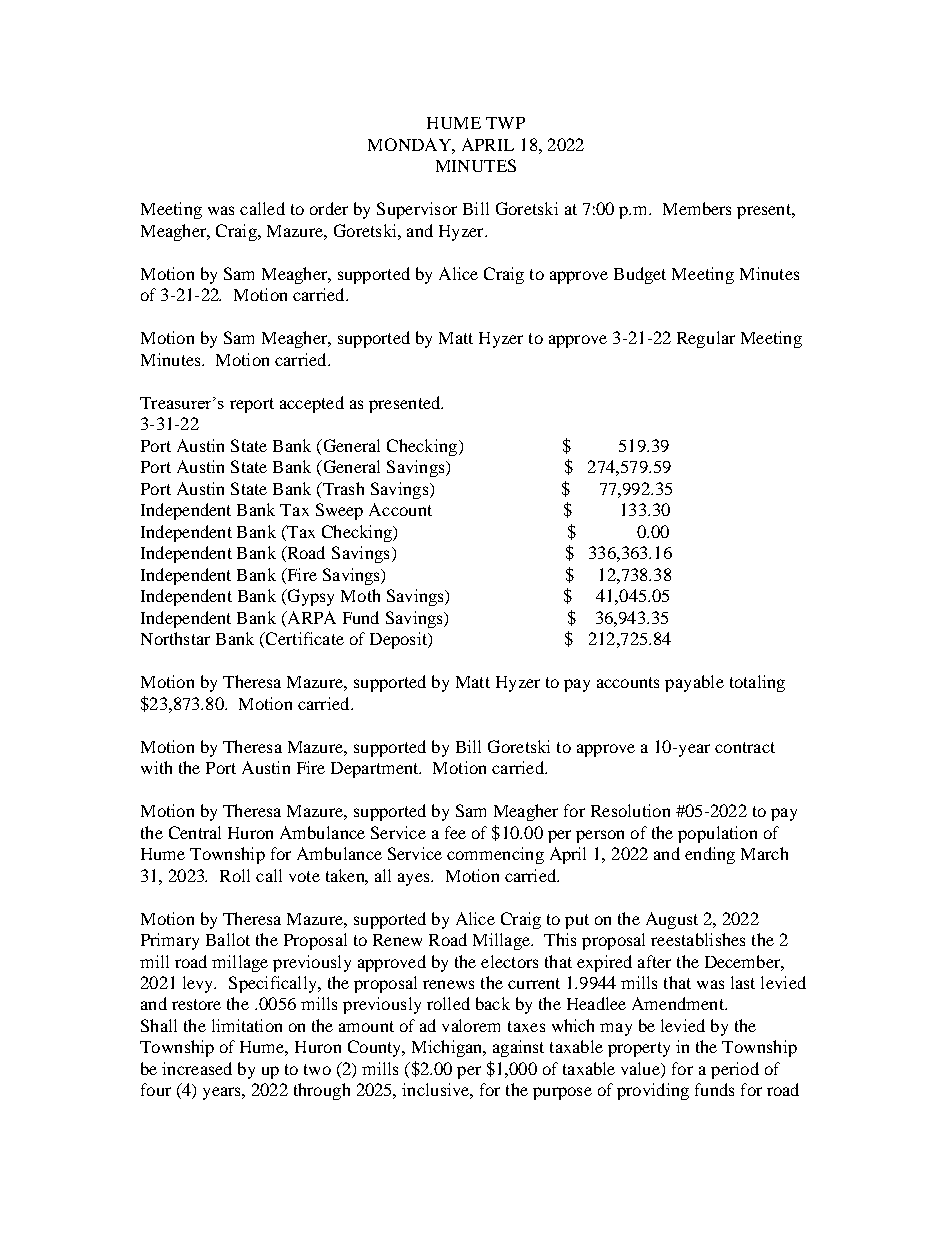 This screenshot has height=1233, width=952. I want to click on Members, so click(697, 208).
